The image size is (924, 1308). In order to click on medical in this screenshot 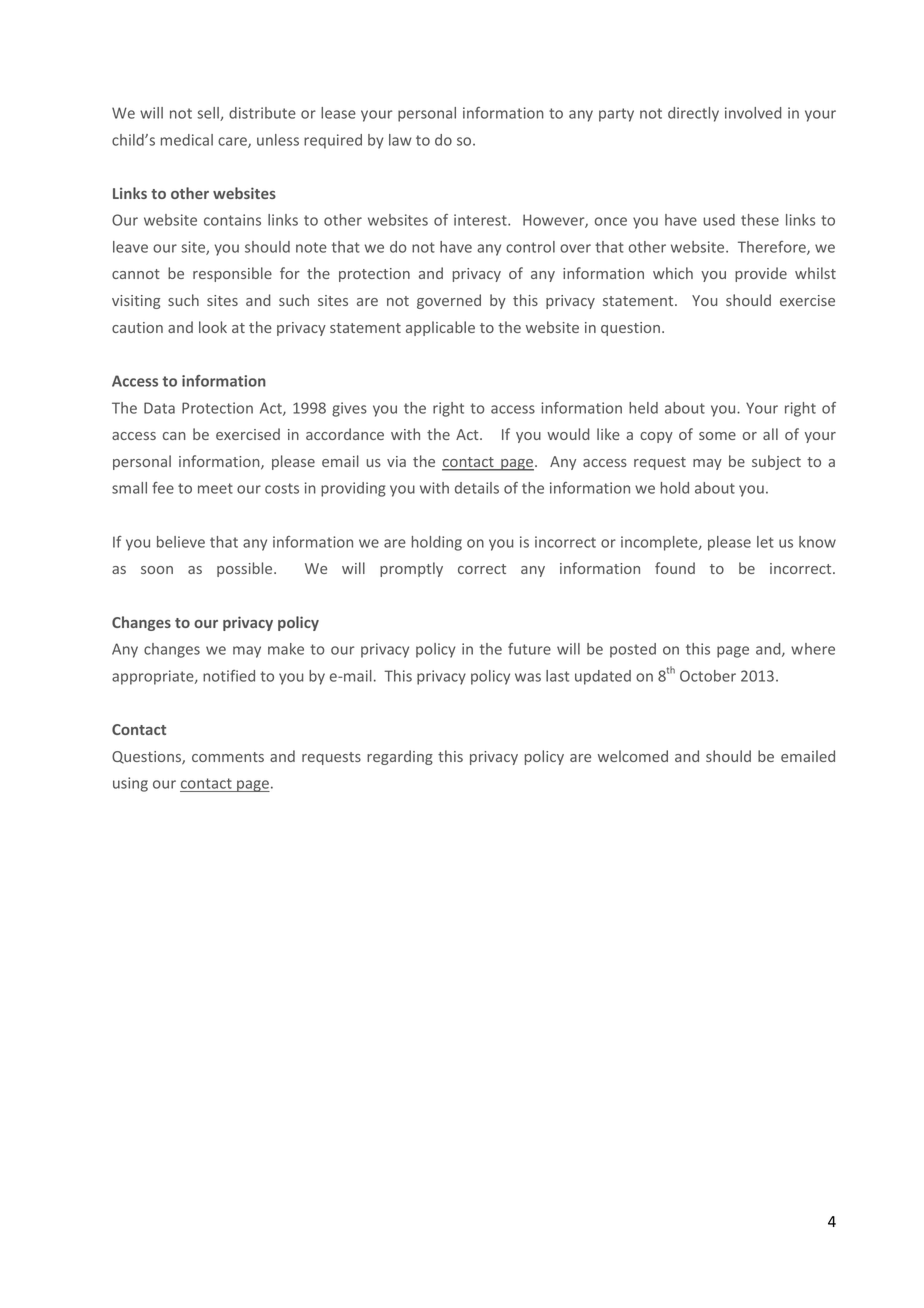, I will do `click(187, 140)`.
